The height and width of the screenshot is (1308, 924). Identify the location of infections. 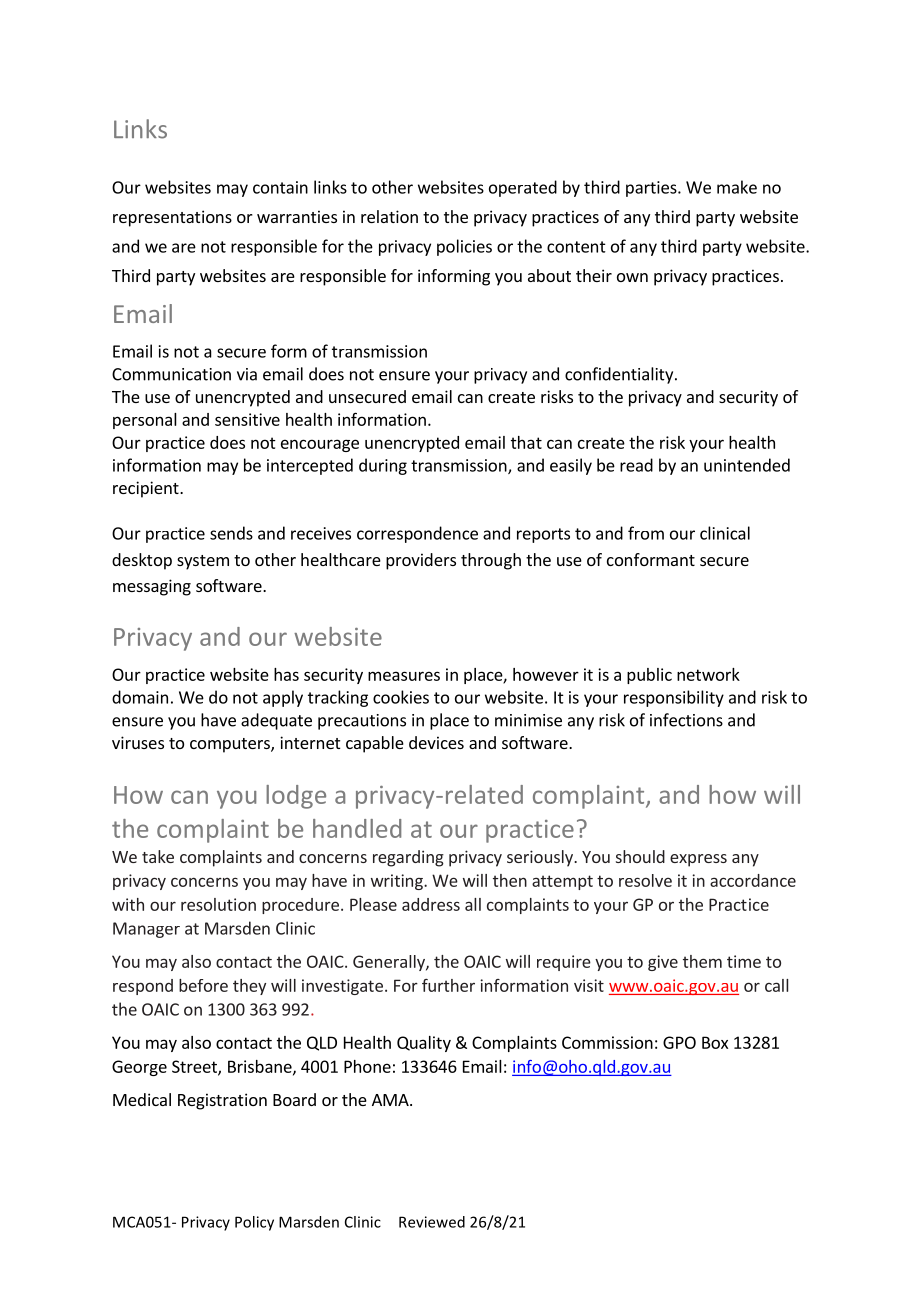
(686, 720).
